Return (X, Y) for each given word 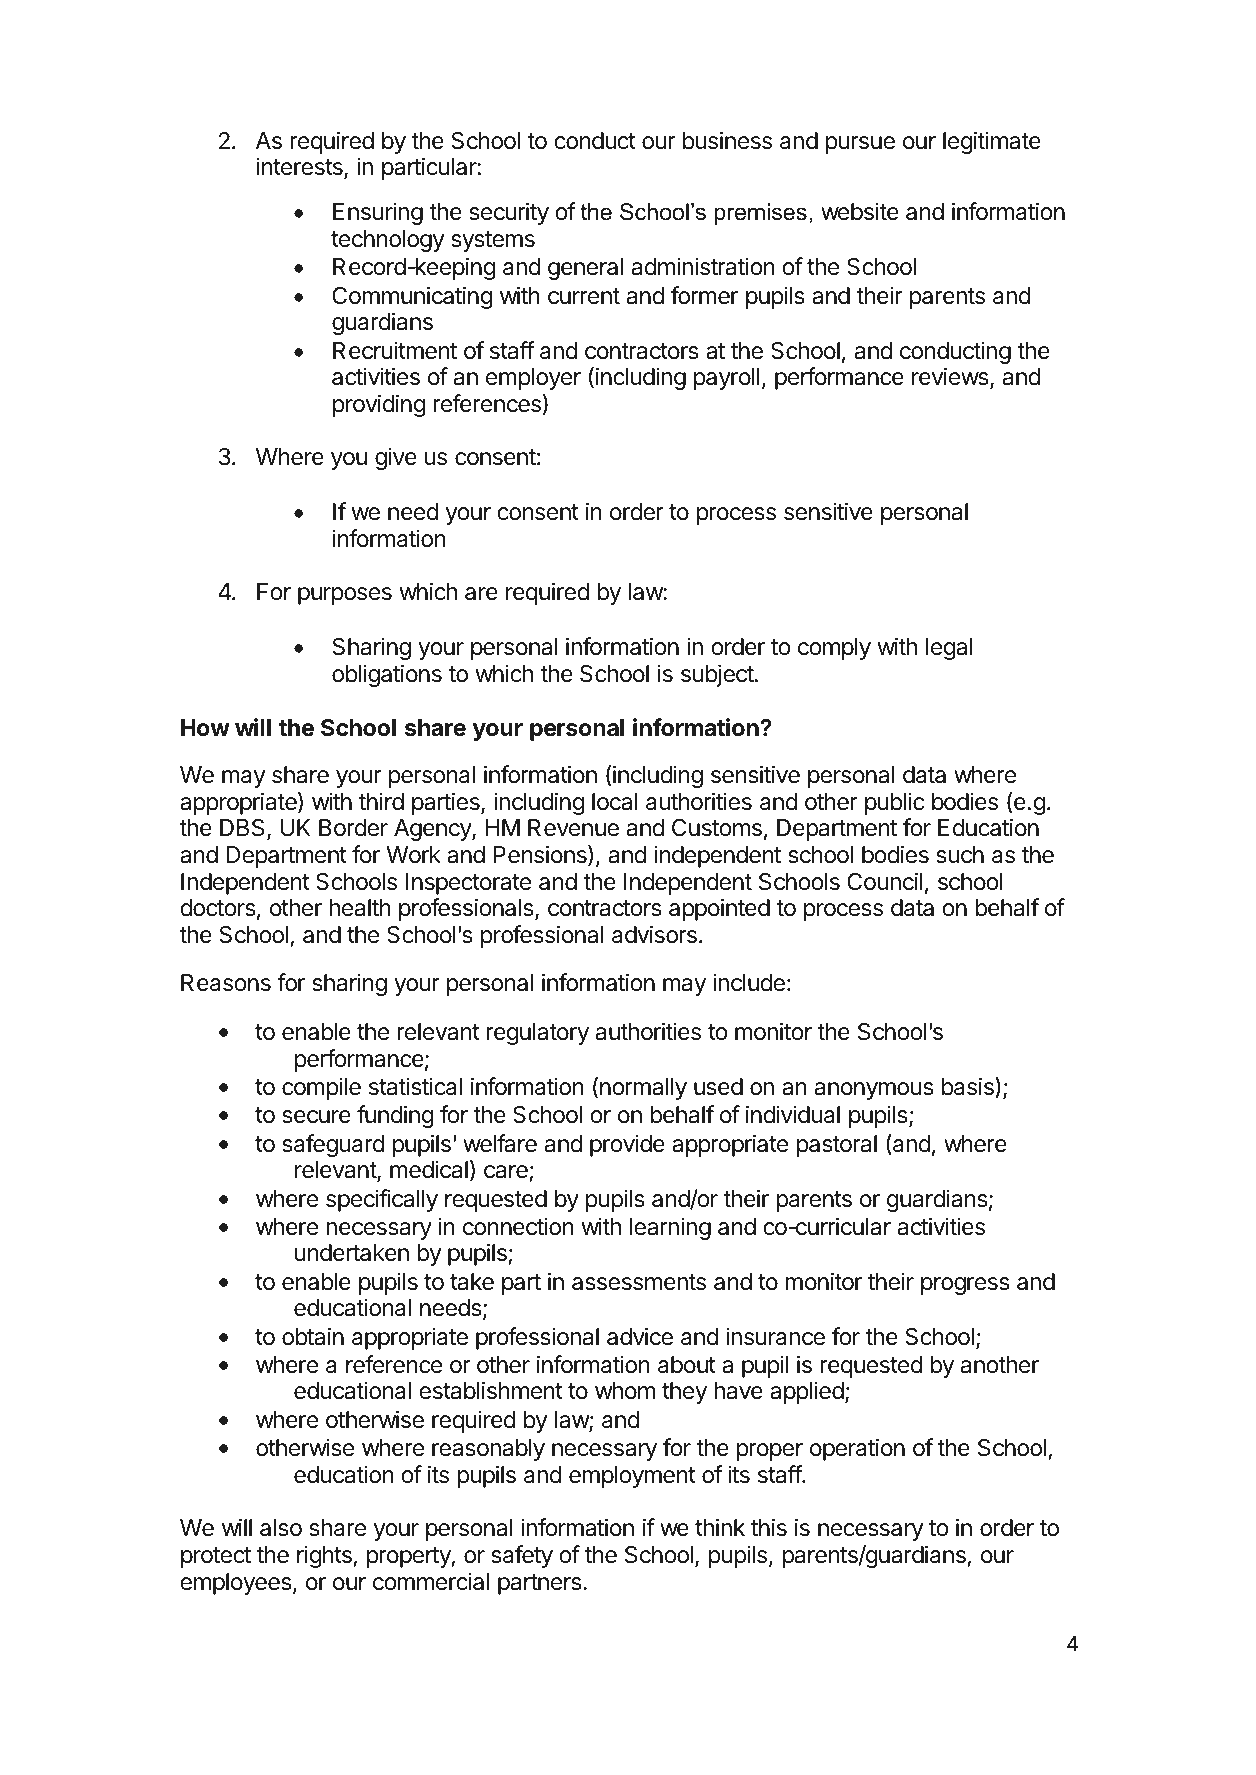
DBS (244, 829)
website (860, 211)
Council (885, 881)
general (585, 269)
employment (632, 1477)
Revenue (573, 828)
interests (301, 168)
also (281, 1528)
